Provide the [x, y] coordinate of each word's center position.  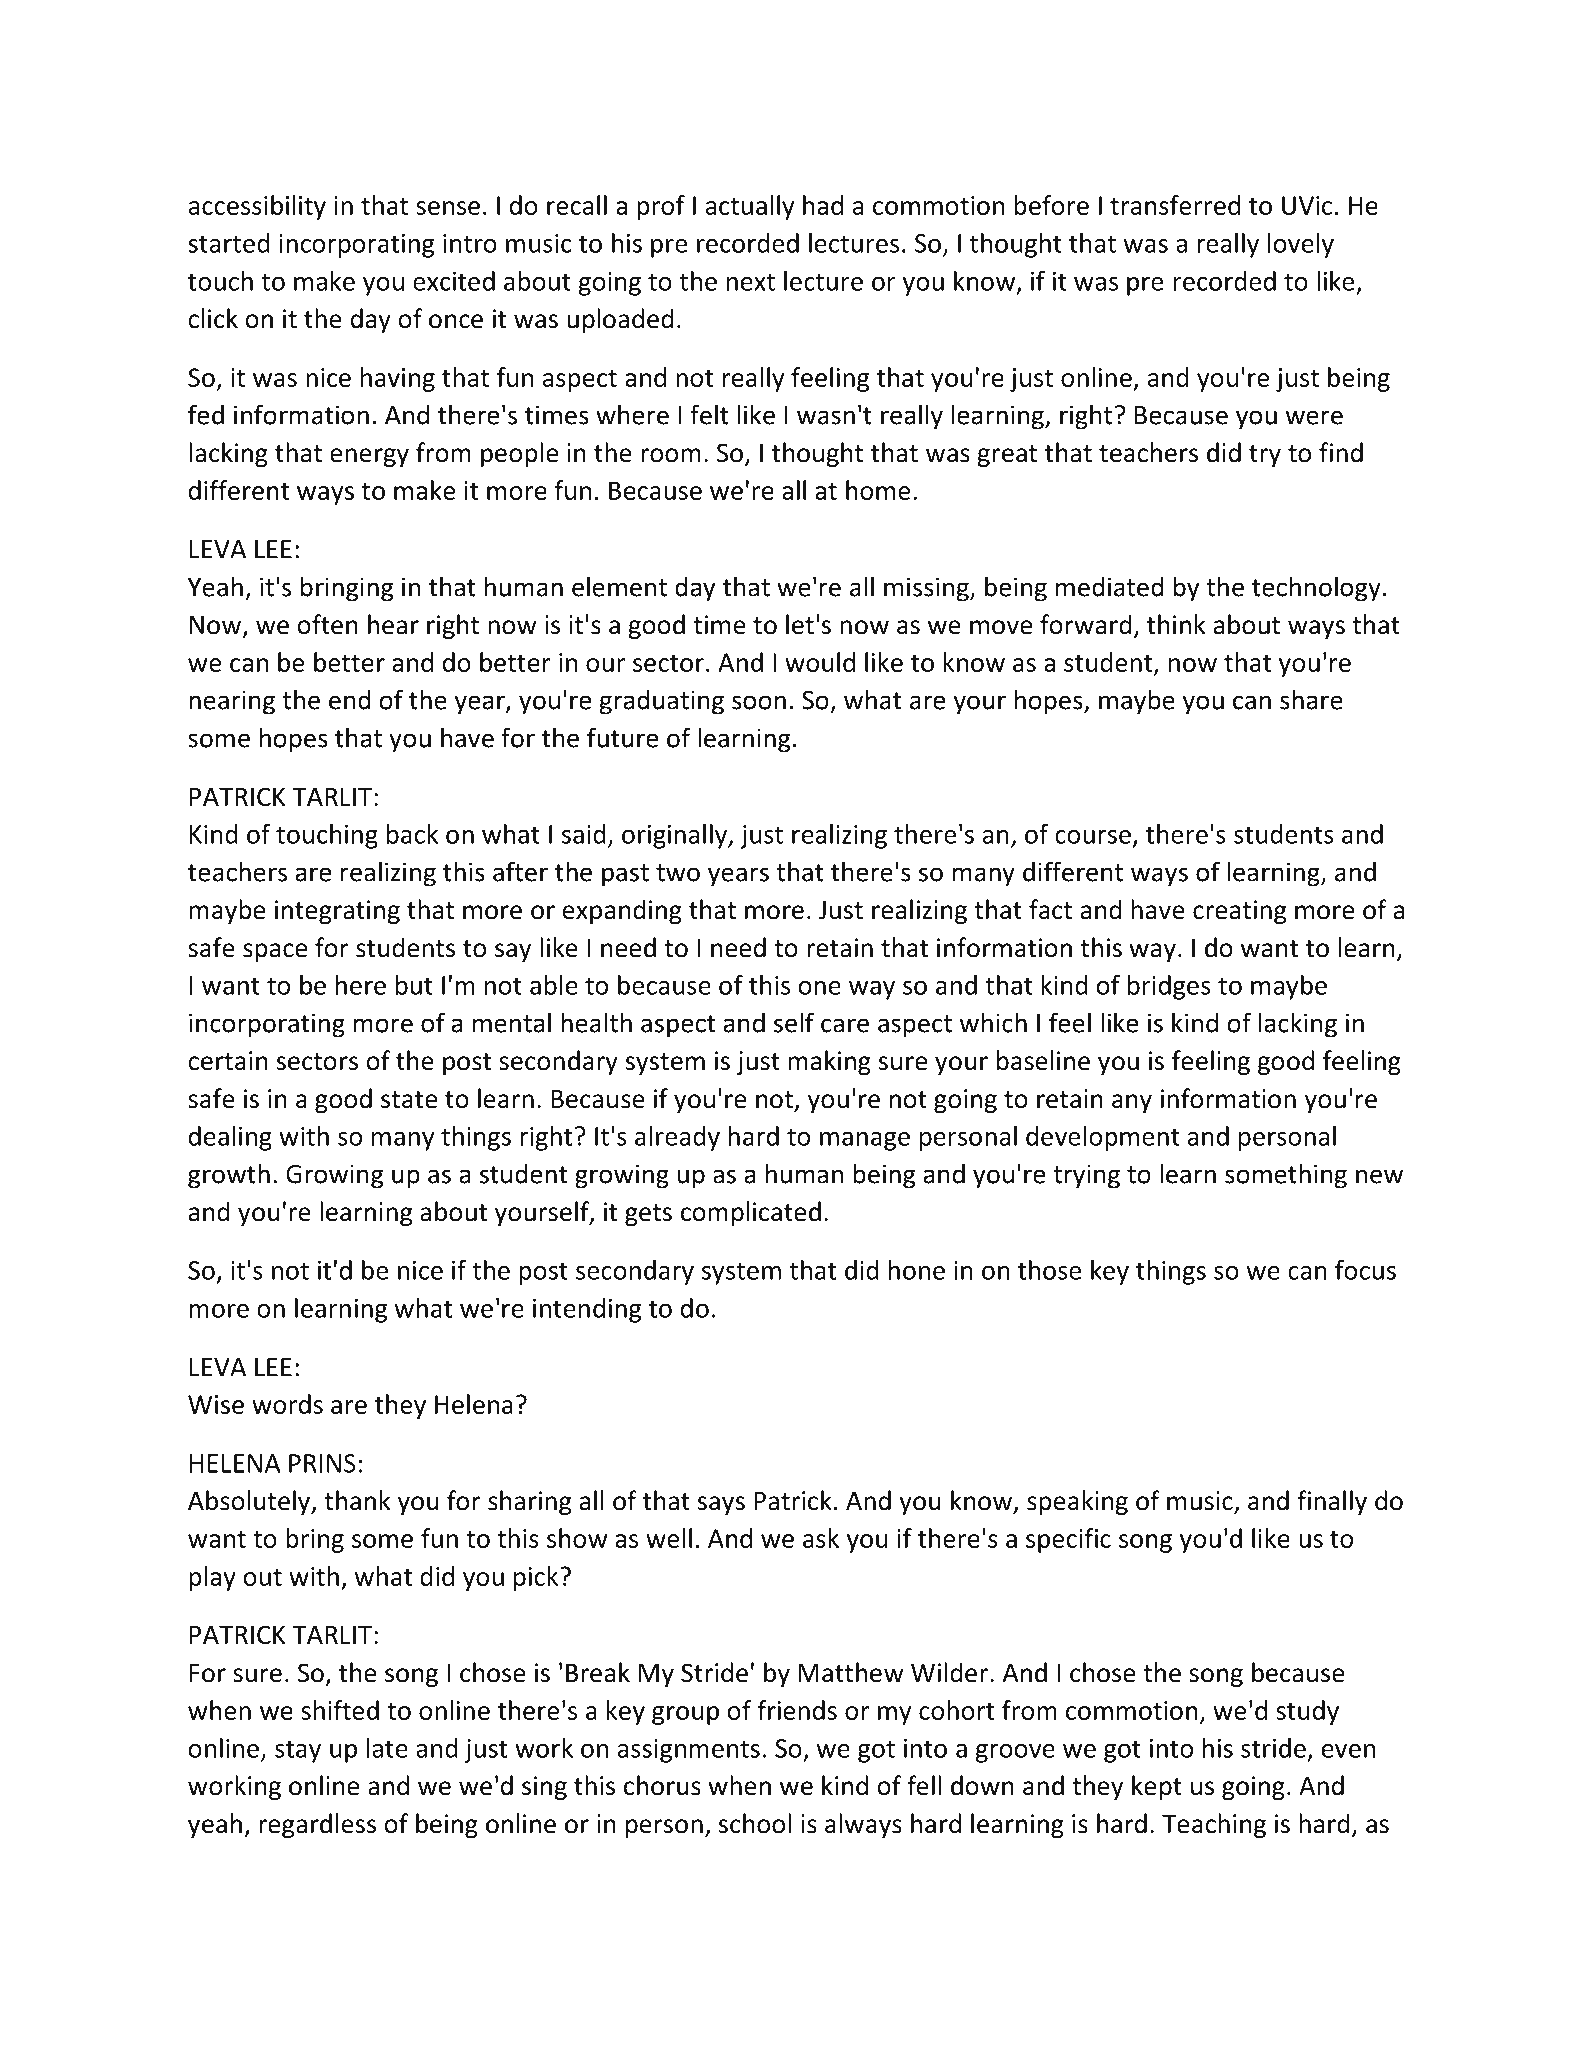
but [414, 985]
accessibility [257, 207]
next [751, 282]
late [387, 1748]
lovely [1301, 245]
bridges [1169, 987]
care [845, 1025]
